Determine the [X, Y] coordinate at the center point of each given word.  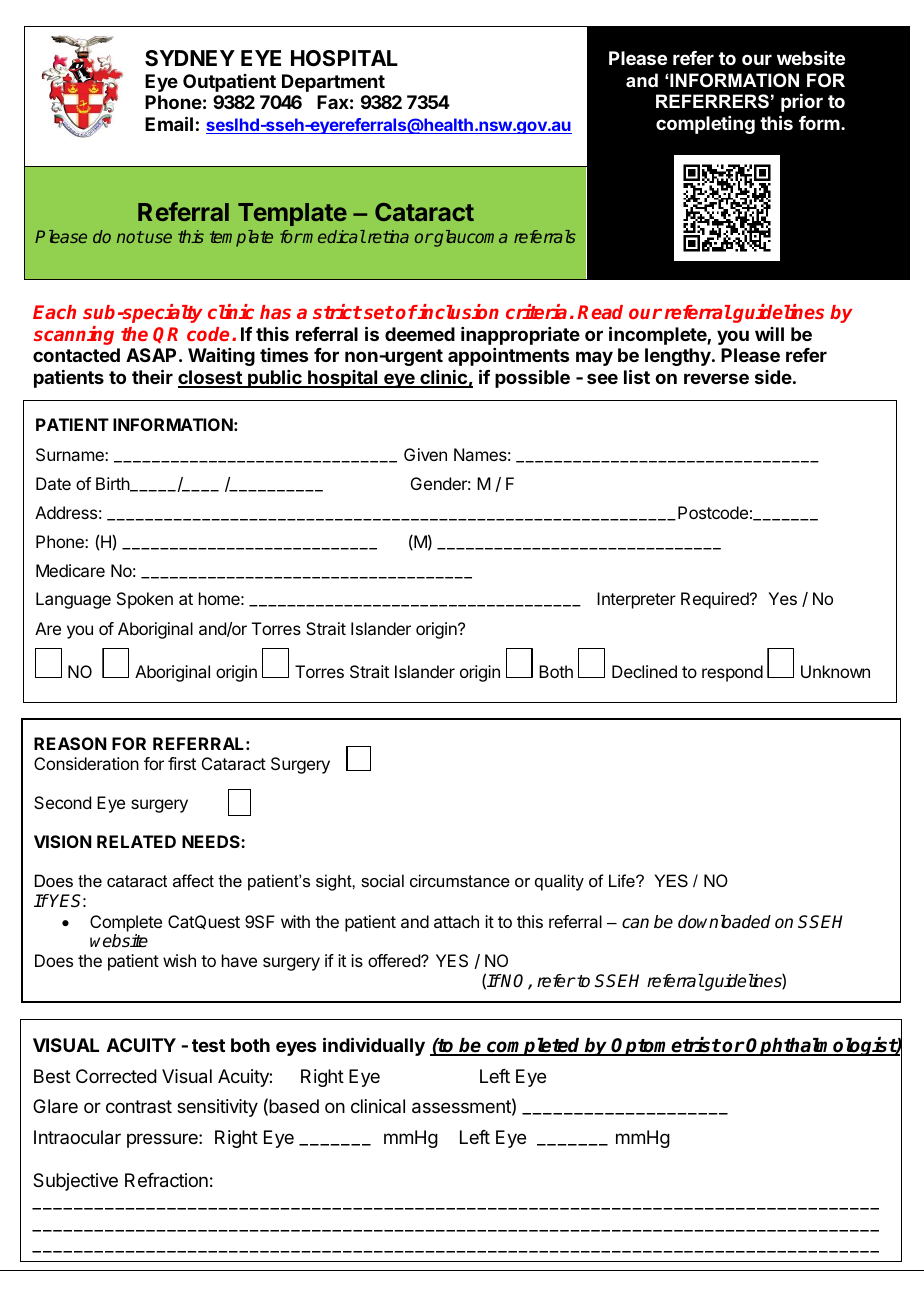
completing [705, 125]
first [182, 763]
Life [623, 880]
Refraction [166, 1180]
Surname [71, 454]
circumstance [460, 880]
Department [333, 83]
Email [169, 123]
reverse [716, 378]
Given [425, 454]
